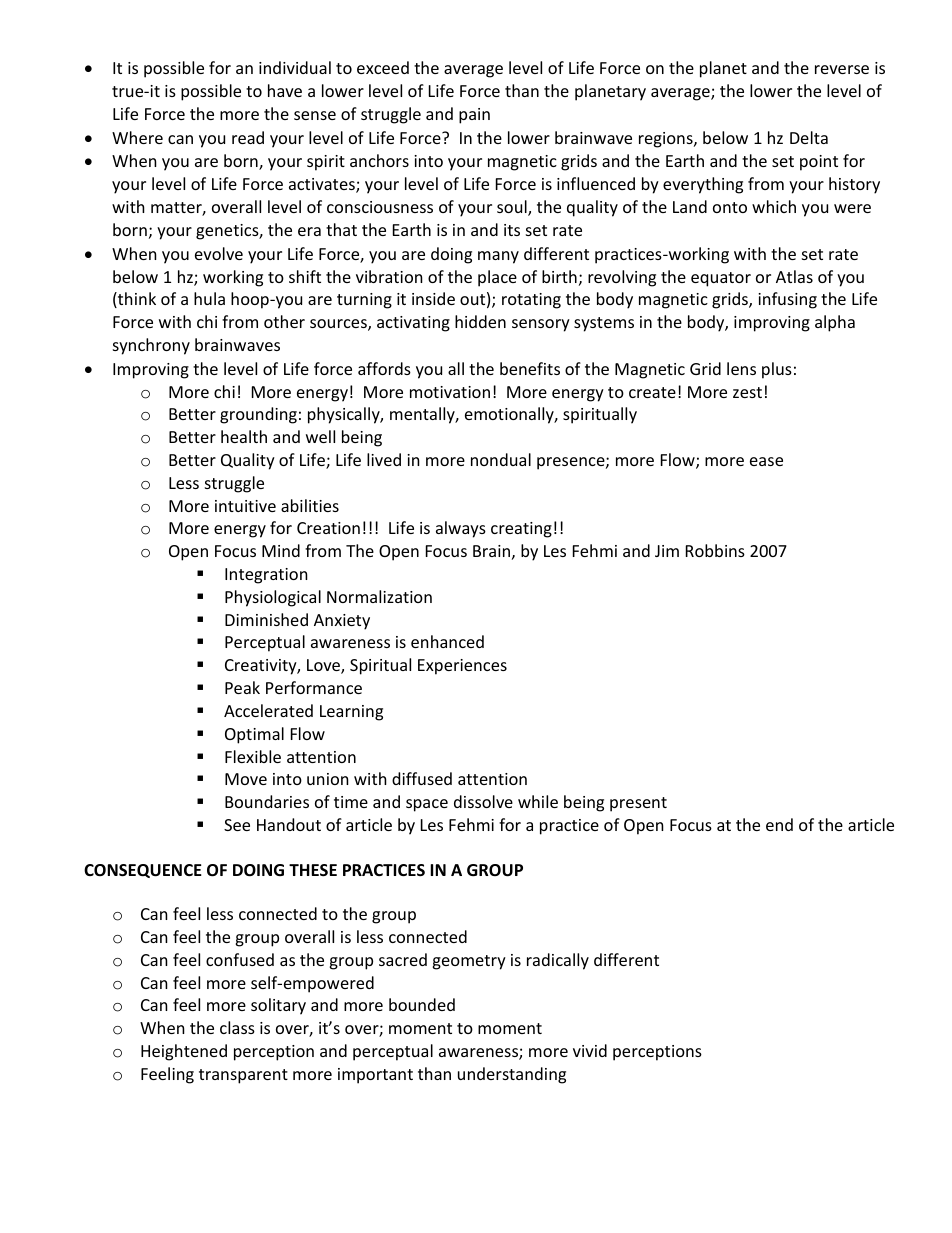 The image size is (952, 1233). What do you see at coordinates (237, 1027) in the page?
I see `class` at bounding box center [237, 1027].
